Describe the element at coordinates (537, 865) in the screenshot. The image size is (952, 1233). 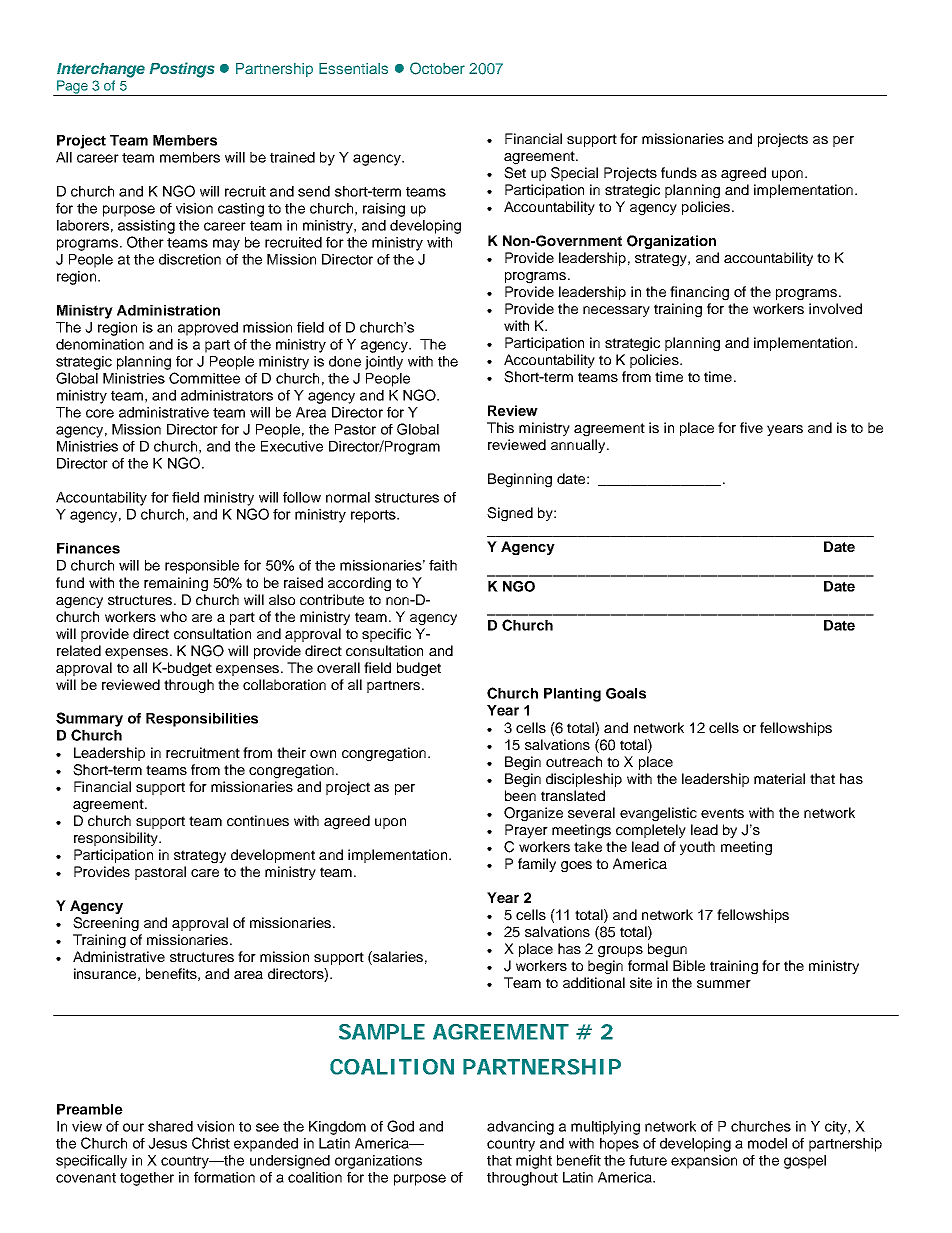
I see `family` at that location.
